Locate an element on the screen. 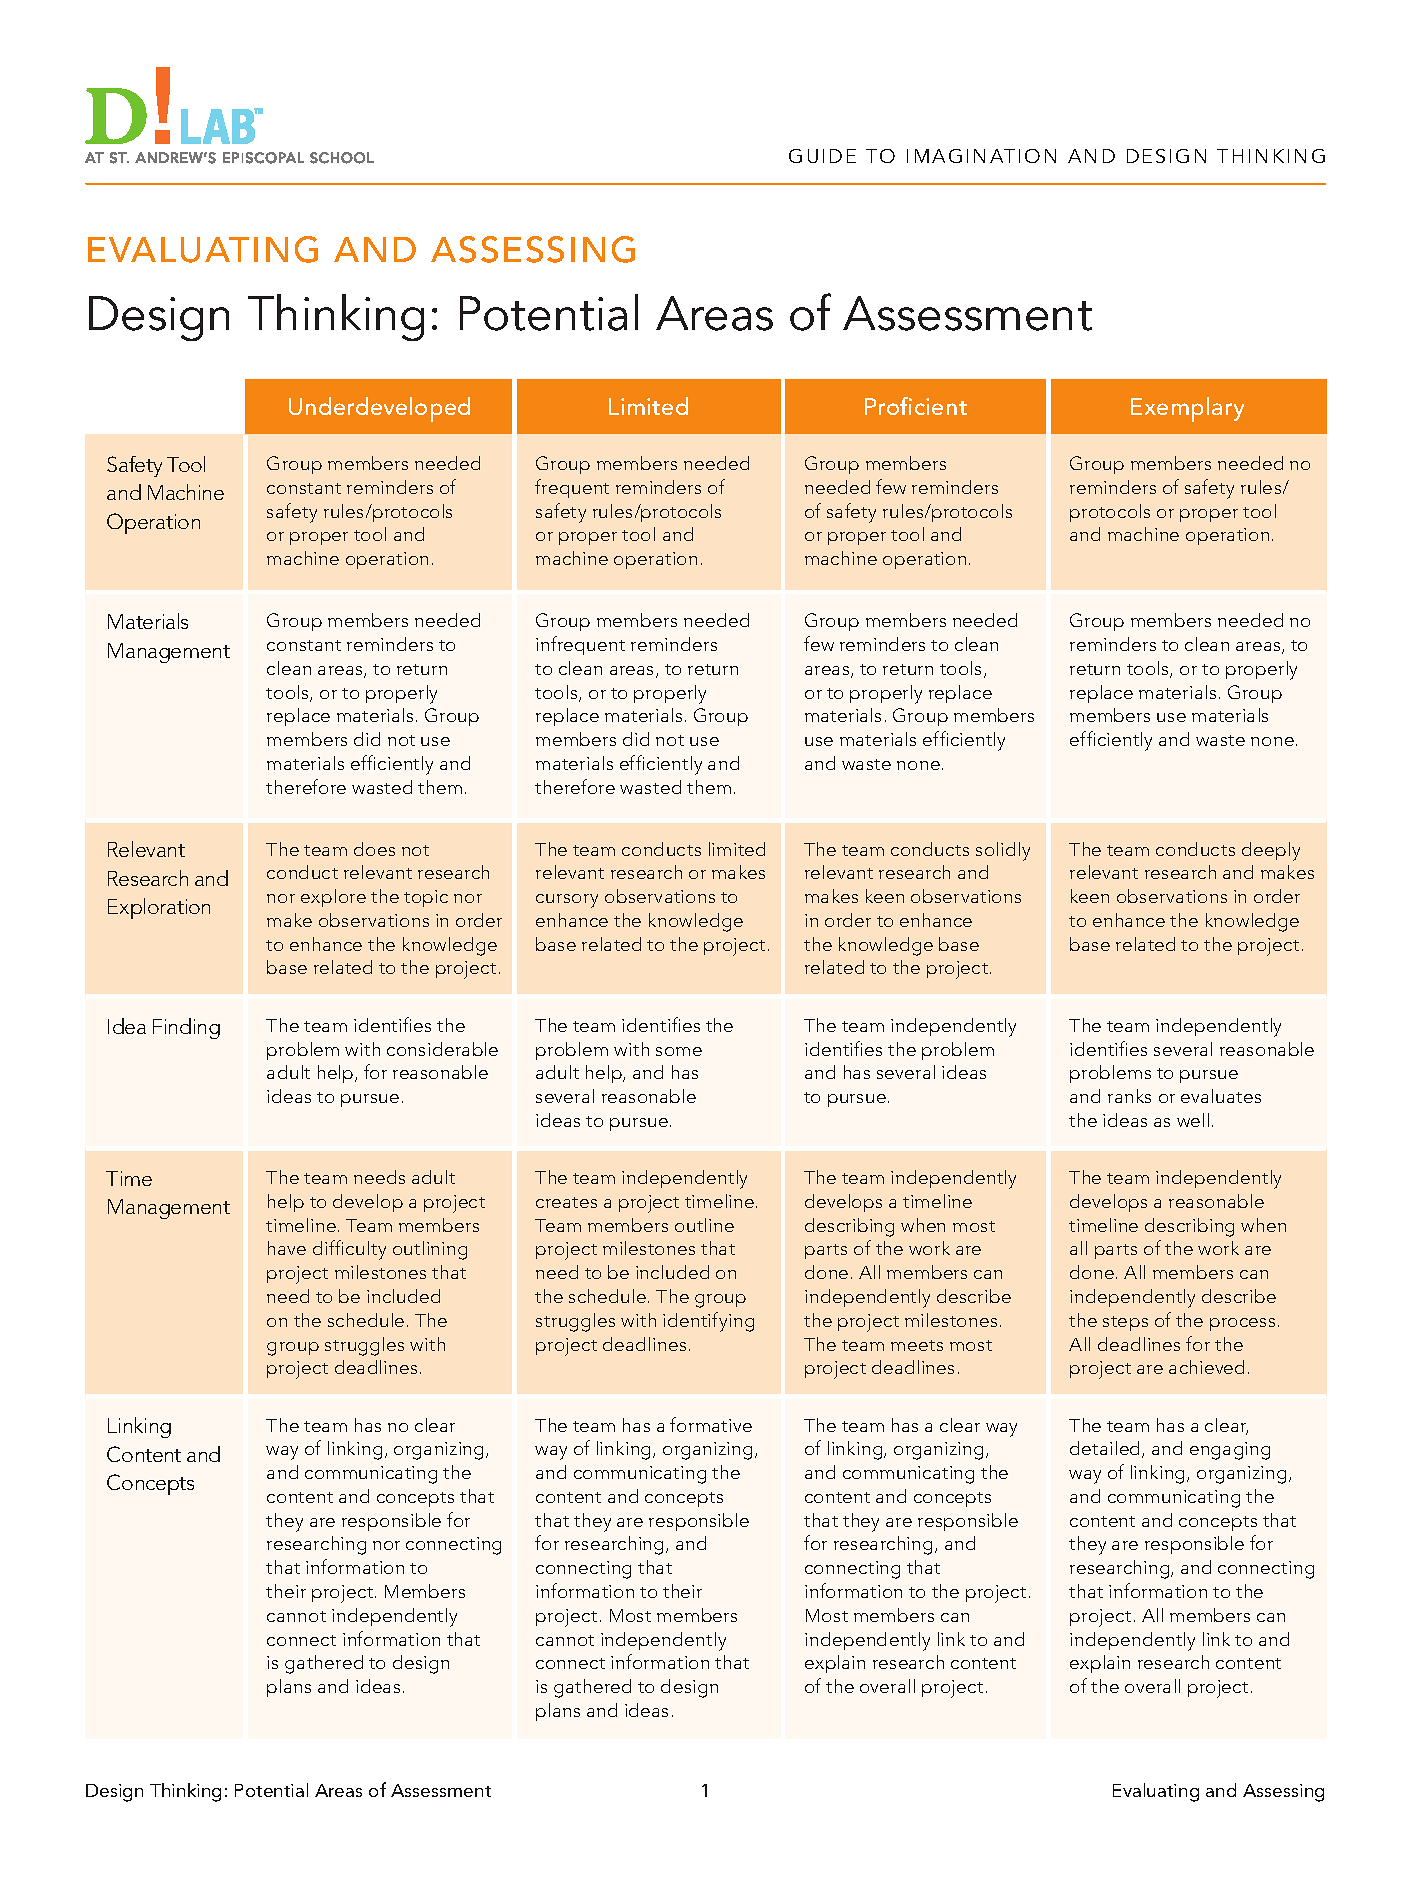 This screenshot has height=1883, width=1412. ranks is located at coordinates (1129, 1096).
